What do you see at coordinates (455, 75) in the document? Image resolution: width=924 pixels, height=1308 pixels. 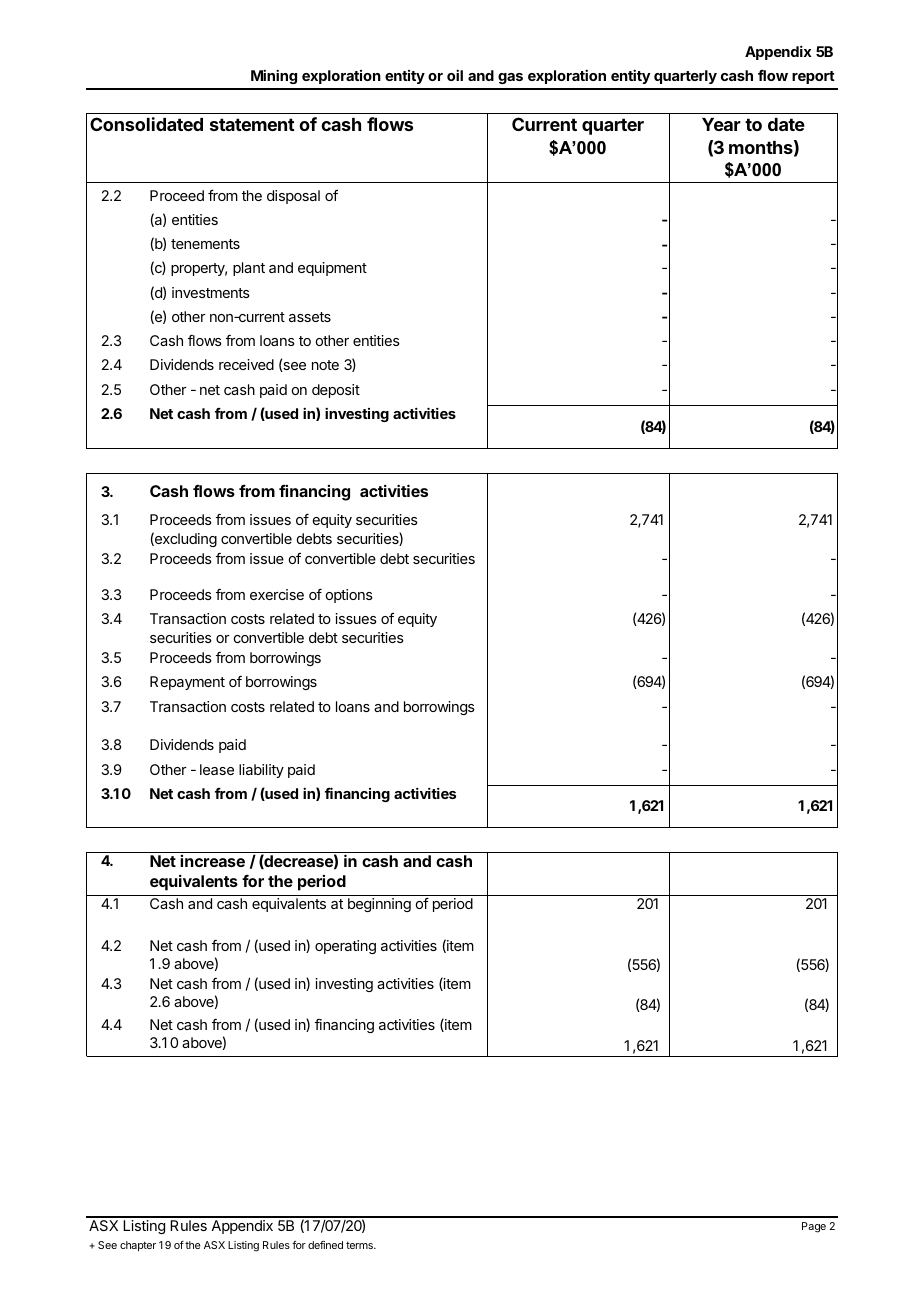 I see `oil` at bounding box center [455, 75].
